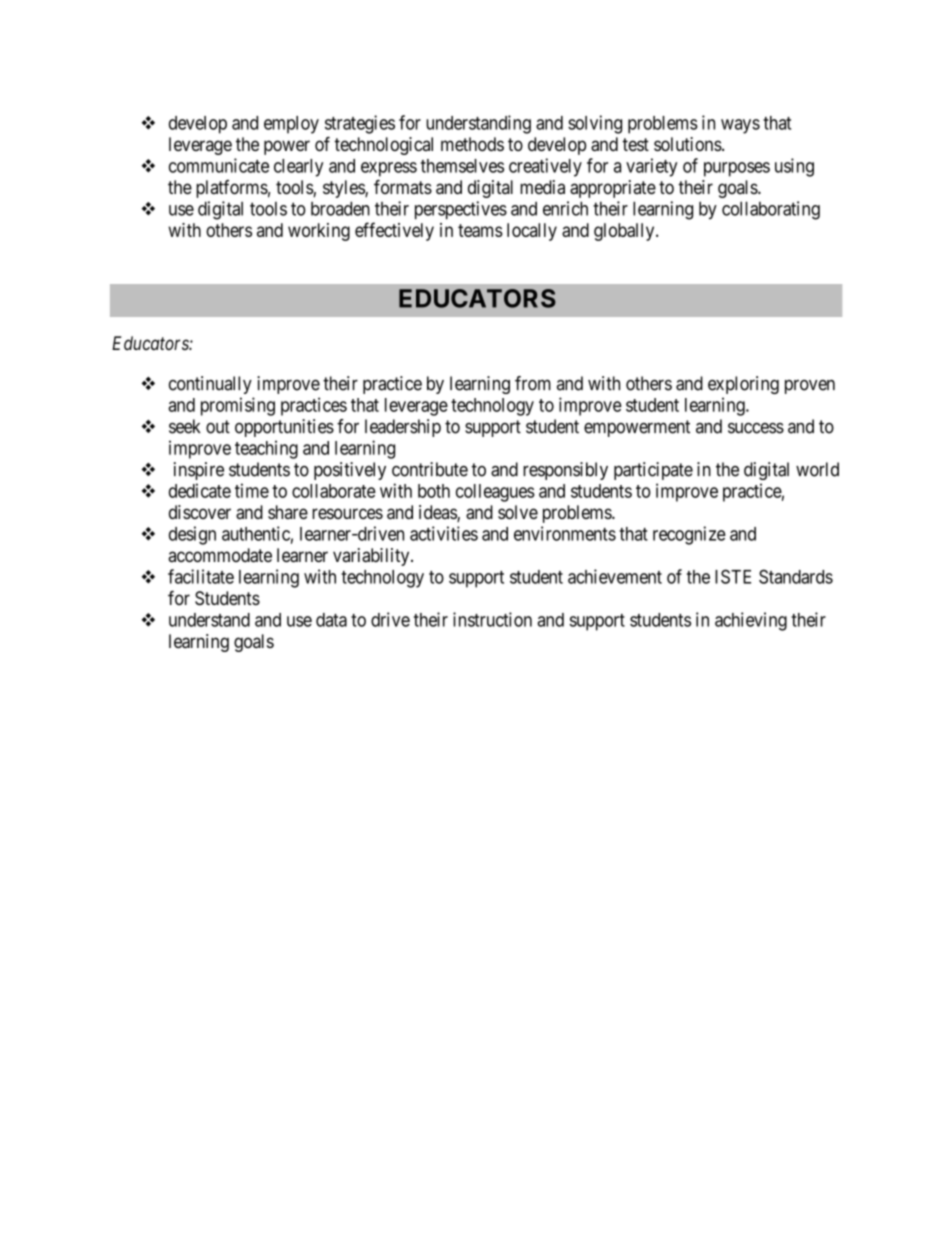  I want to click on continually, so click(210, 385).
